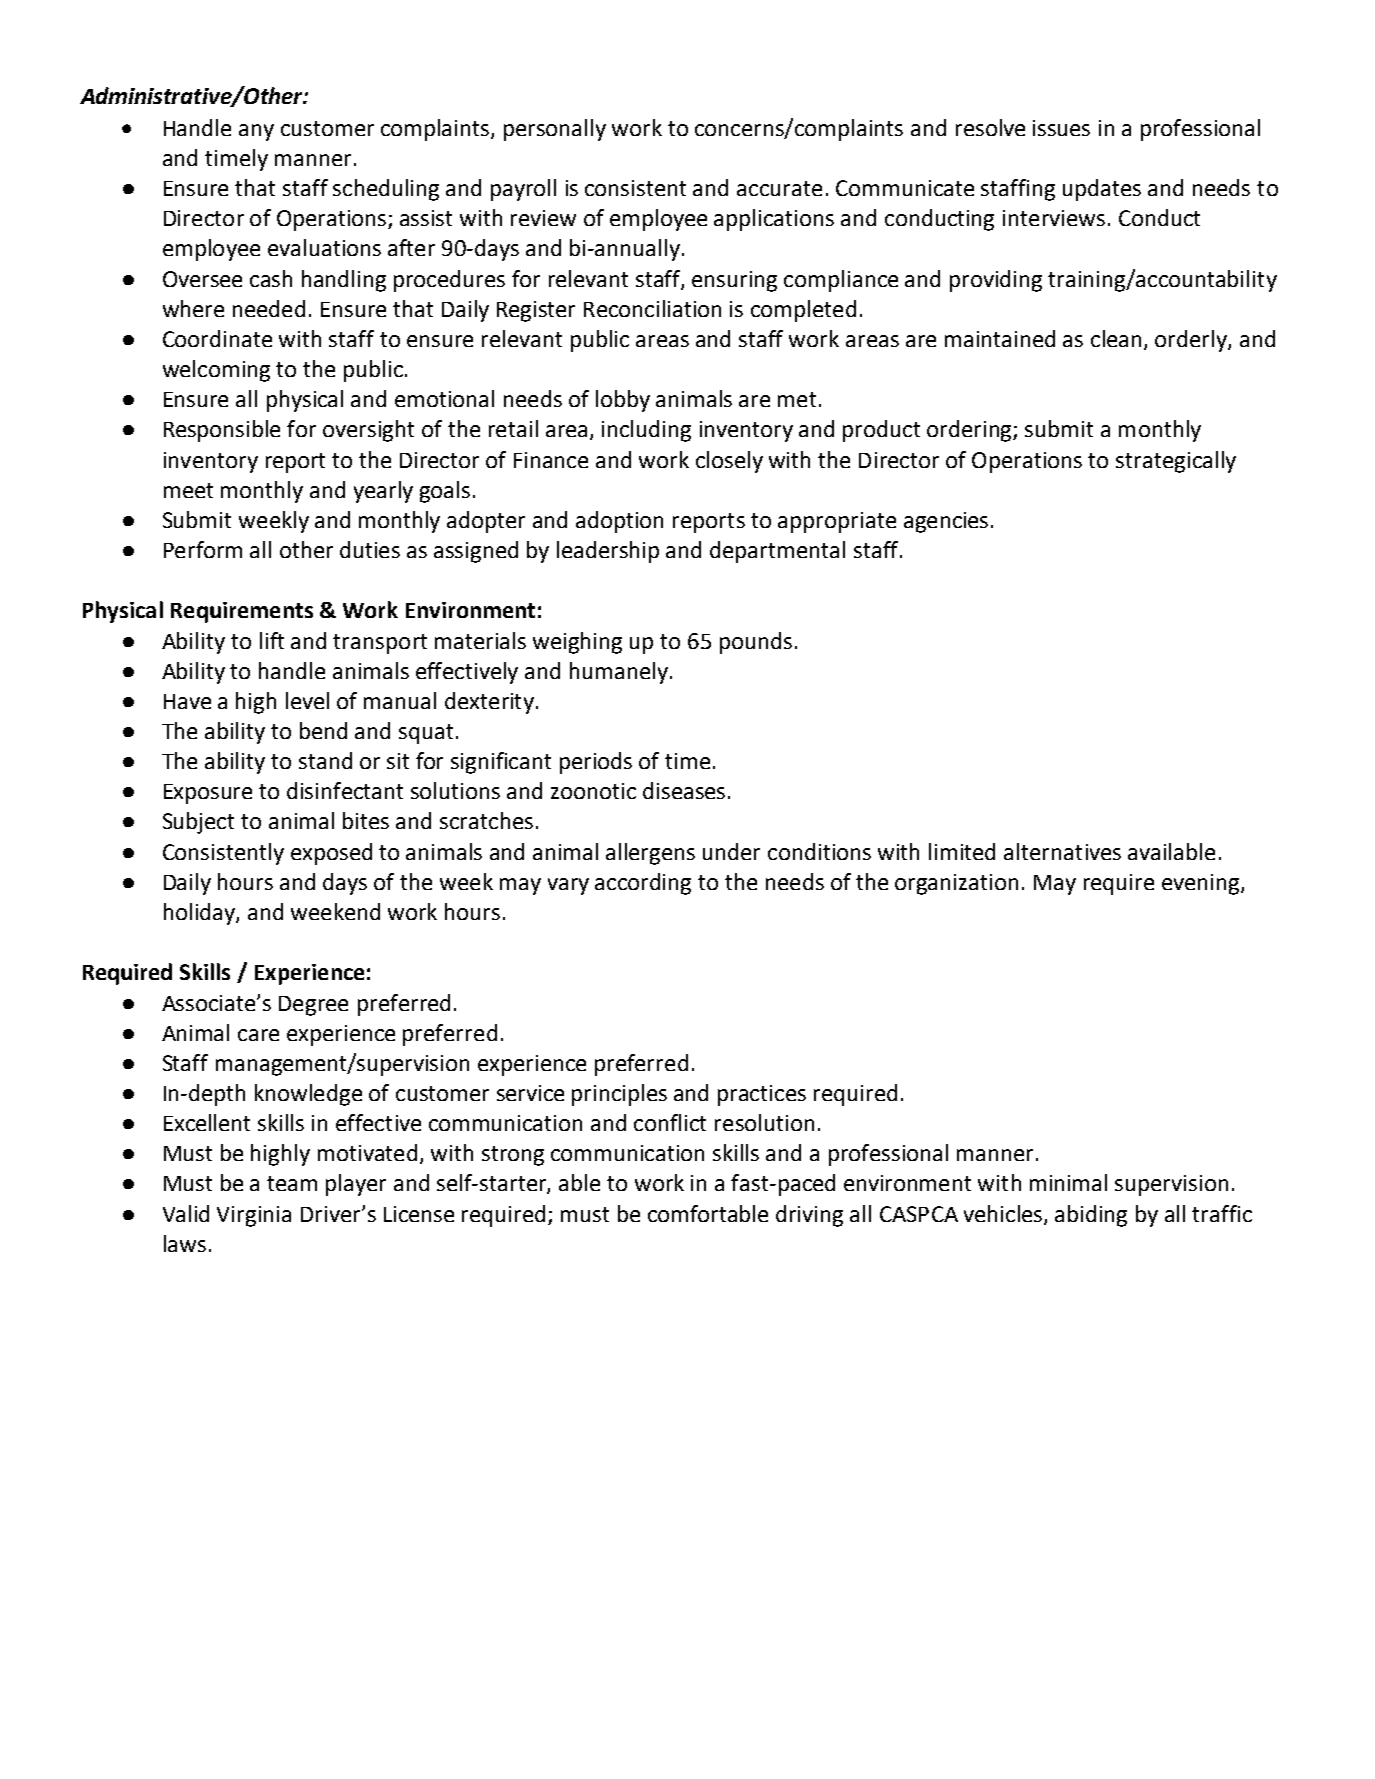  I want to click on alternatives, so click(1062, 851).
